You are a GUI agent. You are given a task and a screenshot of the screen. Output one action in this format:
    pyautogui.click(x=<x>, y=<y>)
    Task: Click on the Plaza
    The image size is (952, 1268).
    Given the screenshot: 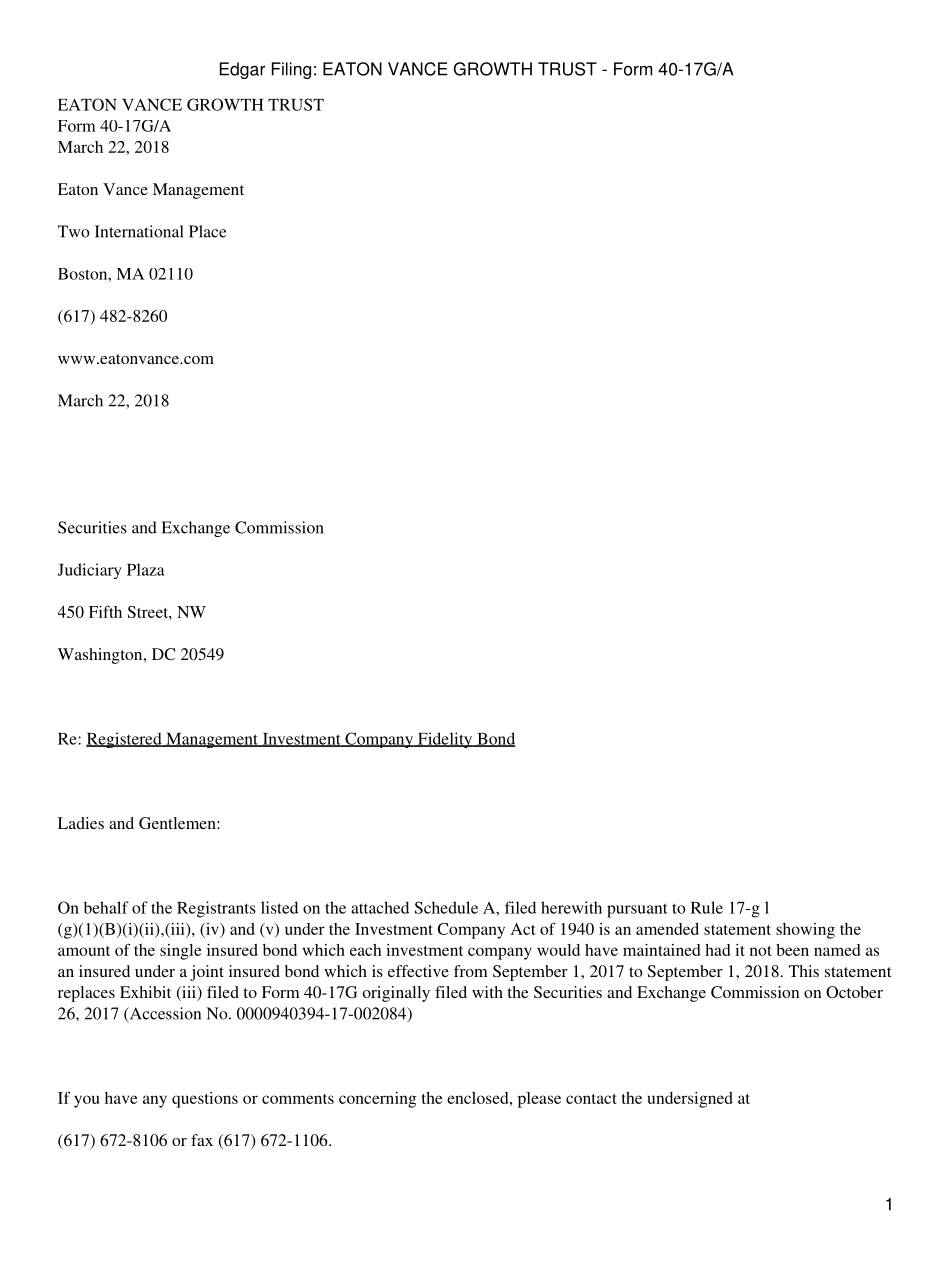 What is the action you would take?
    pyautogui.click(x=146, y=569)
